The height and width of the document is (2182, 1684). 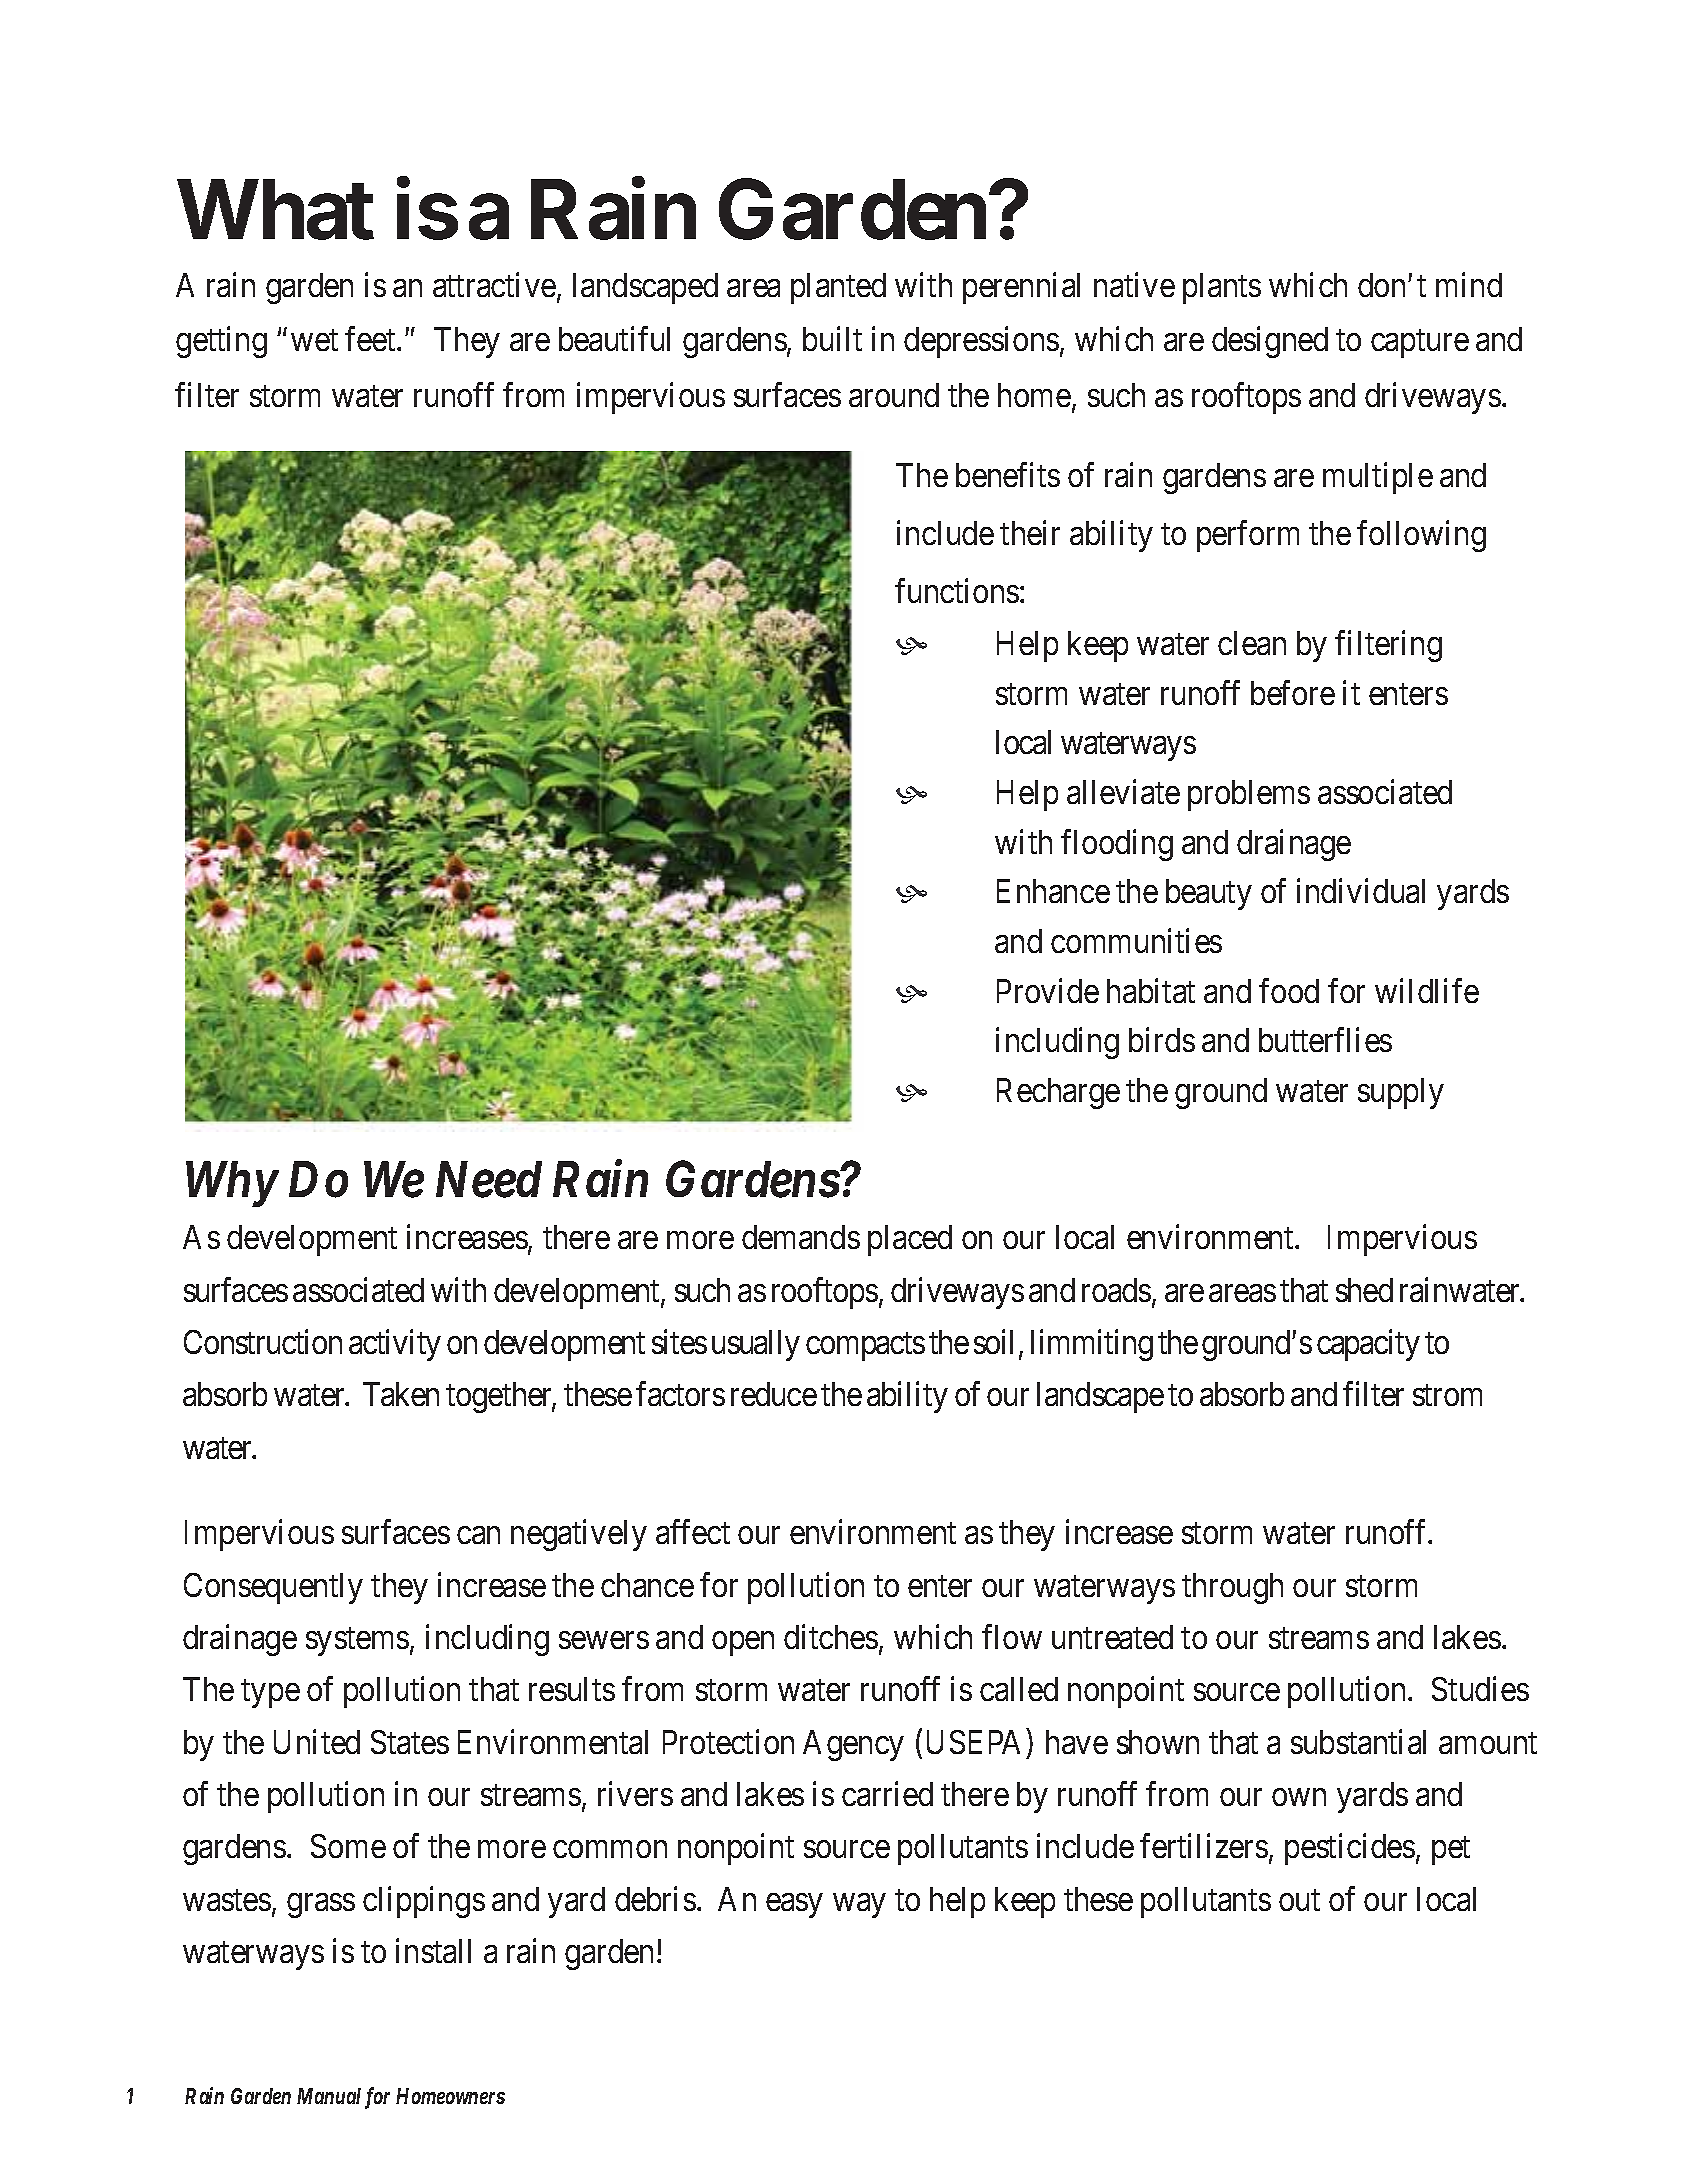 What do you see at coordinates (401, 1394) in the document?
I see `Taken` at bounding box center [401, 1394].
